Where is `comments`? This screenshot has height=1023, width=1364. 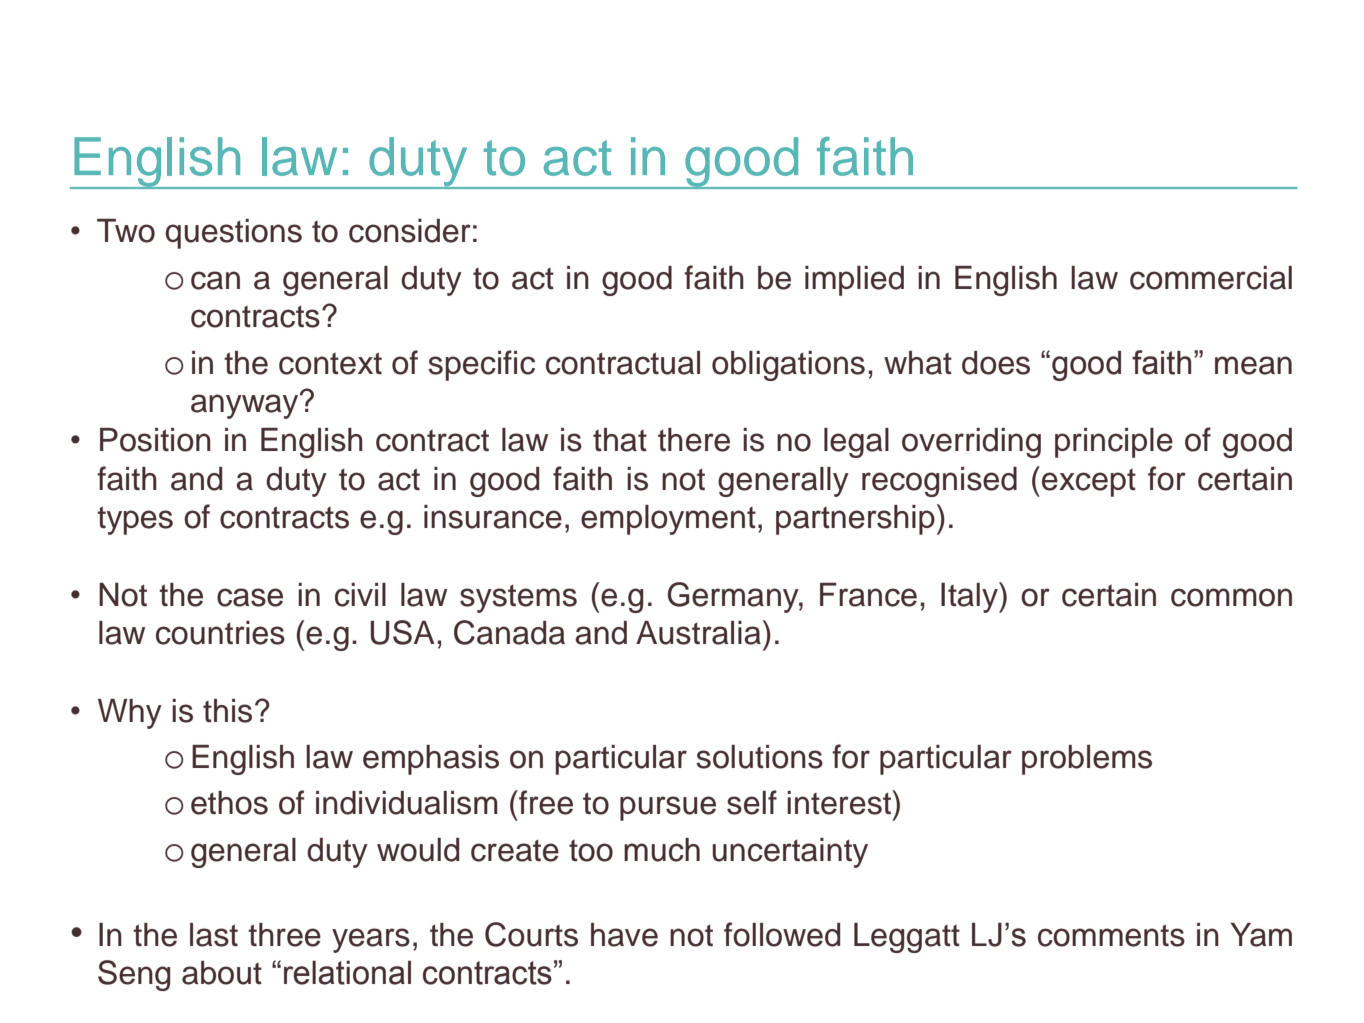
comments is located at coordinates (1111, 935).
